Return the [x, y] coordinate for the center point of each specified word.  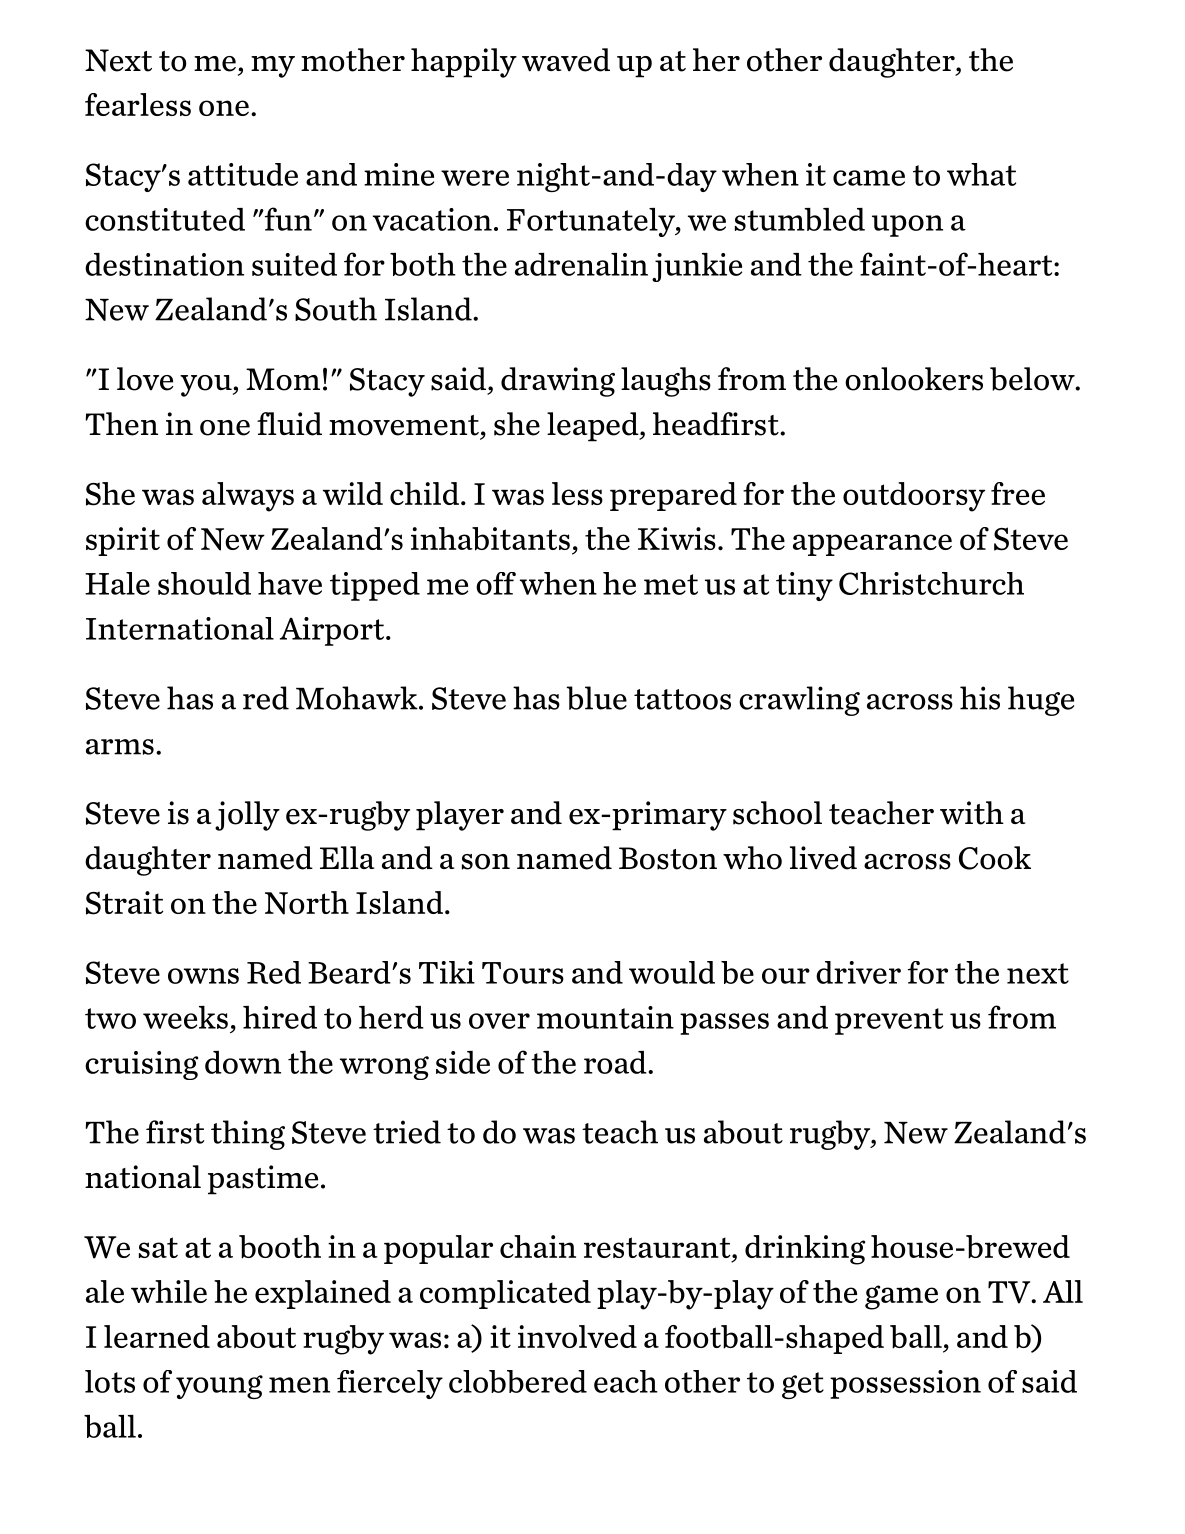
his [980, 698]
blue [597, 698]
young [219, 1387]
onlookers [914, 379]
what [981, 174]
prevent [889, 1021]
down [243, 1062]
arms [120, 747]
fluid [289, 424]
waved [566, 60]
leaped [594, 427]
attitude [243, 174]
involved [577, 1336]
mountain [605, 1017]
